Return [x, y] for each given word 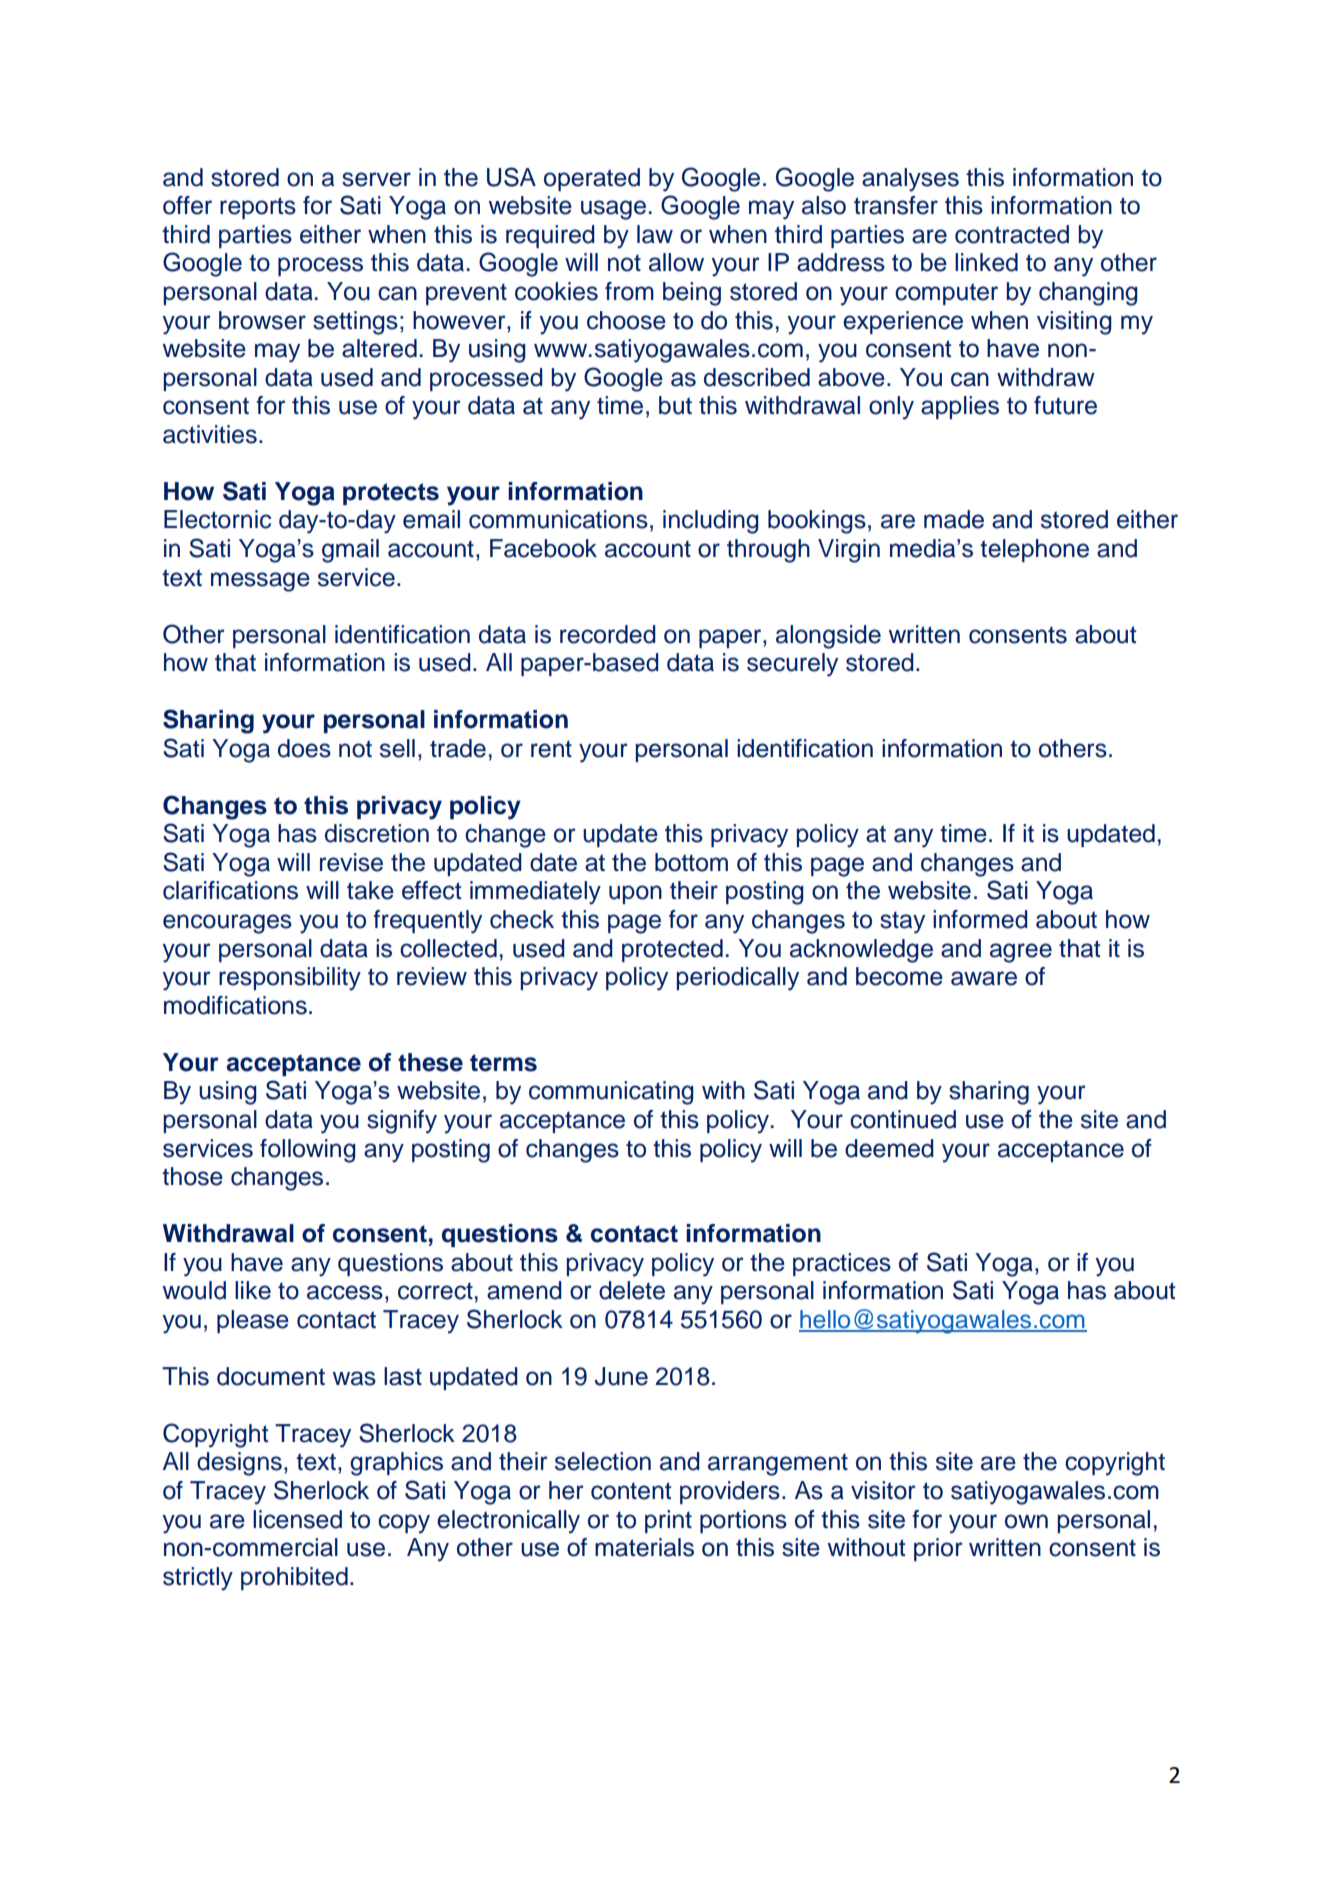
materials [644, 1547]
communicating [611, 1093]
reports [258, 208]
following [308, 1151]
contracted [1012, 234]
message [260, 582]
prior [938, 1549]
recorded [608, 634]
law [655, 234]
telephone [1034, 550]
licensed [297, 1519]
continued [903, 1119]
